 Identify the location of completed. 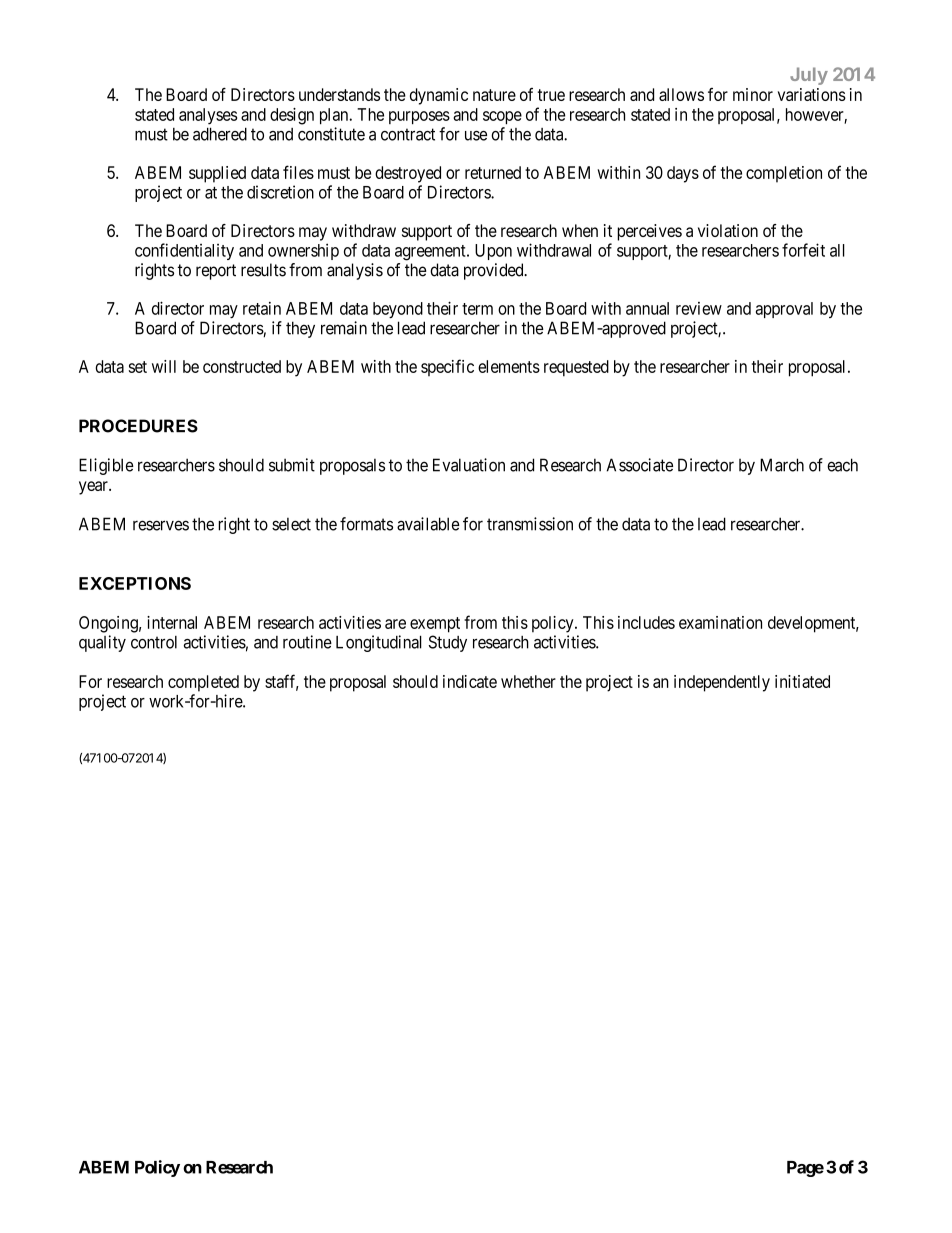
(203, 683).
